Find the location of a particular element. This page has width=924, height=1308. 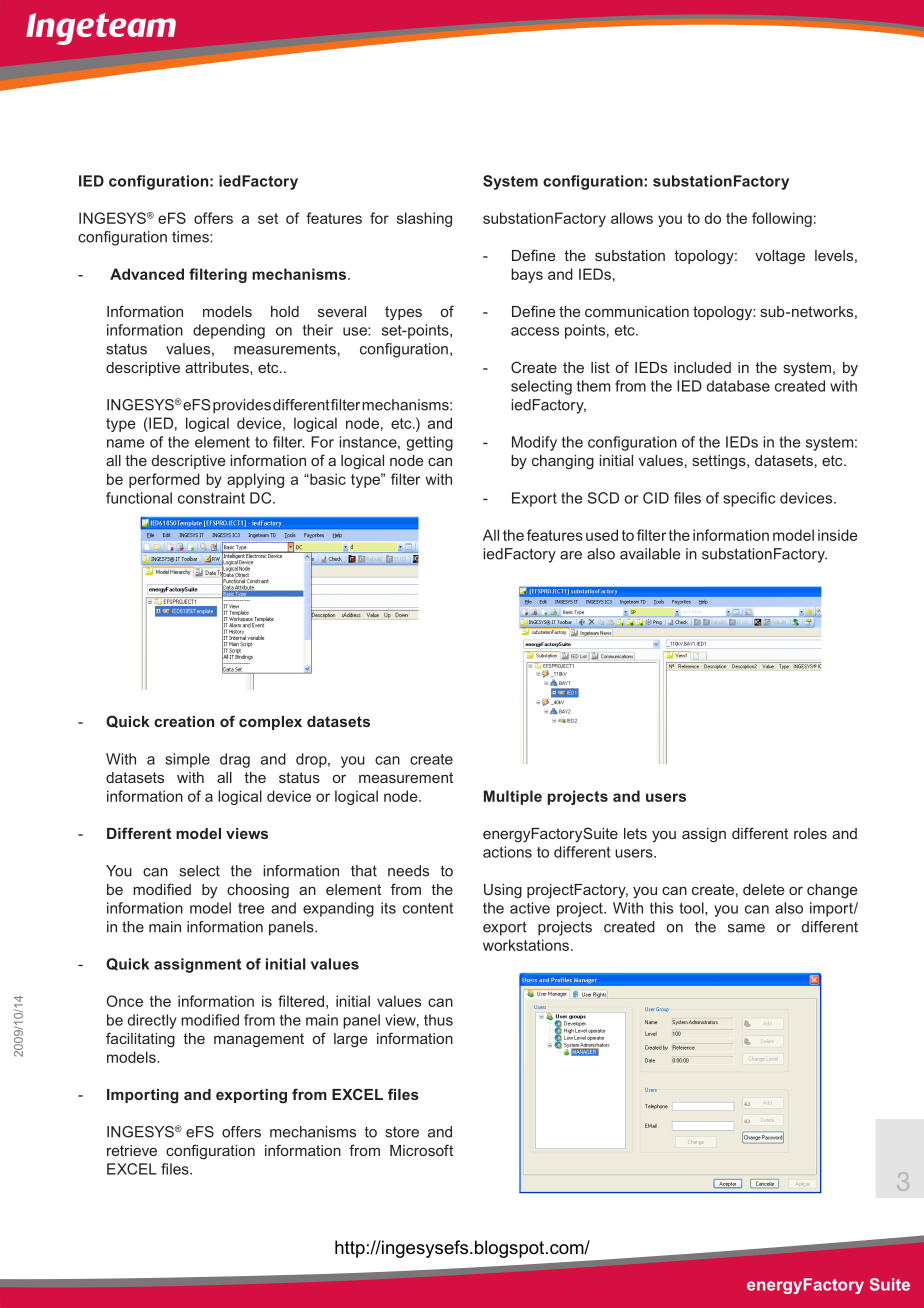

same is located at coordinates (746, 928).
